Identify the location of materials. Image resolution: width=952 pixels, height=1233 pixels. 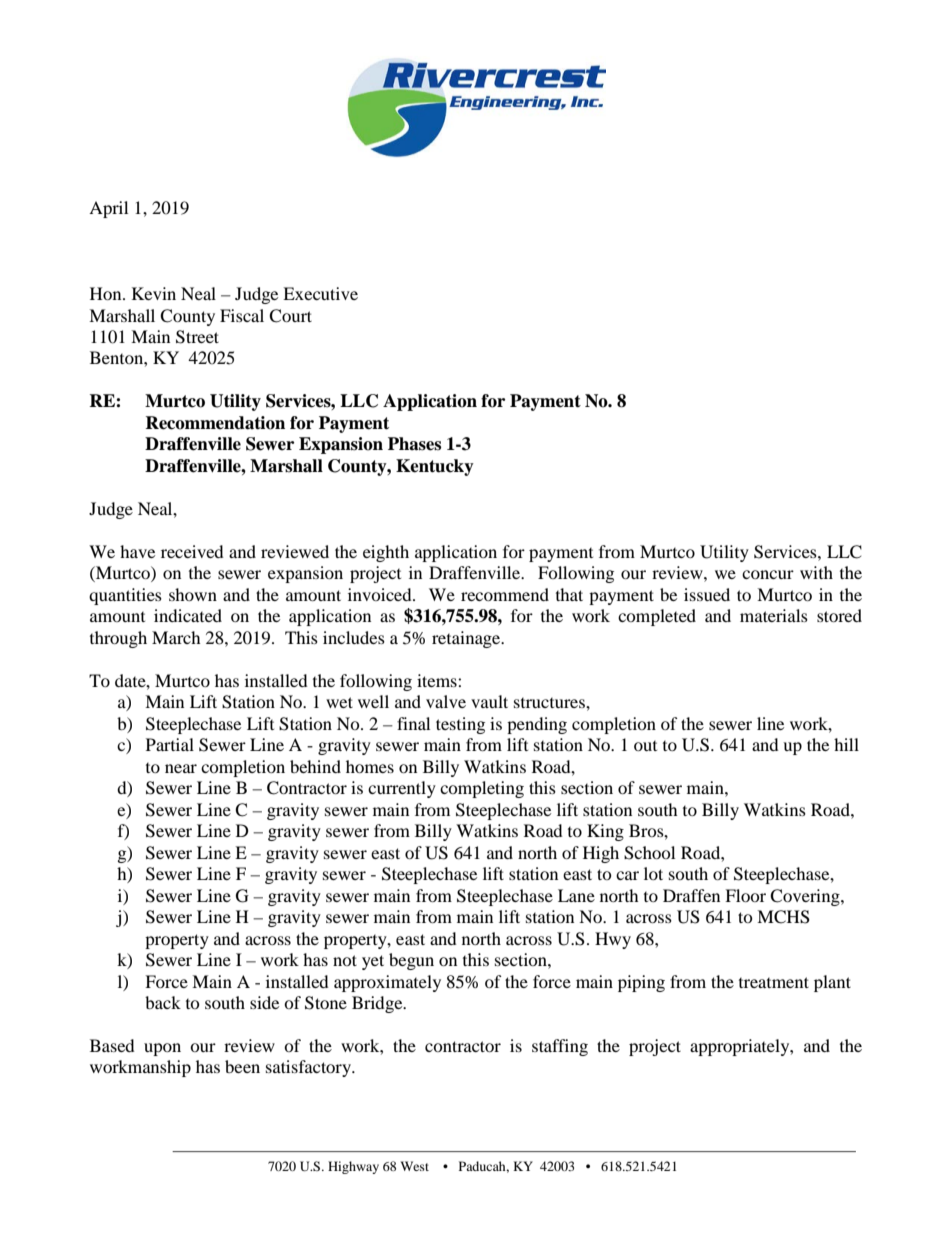
(774, 615).
